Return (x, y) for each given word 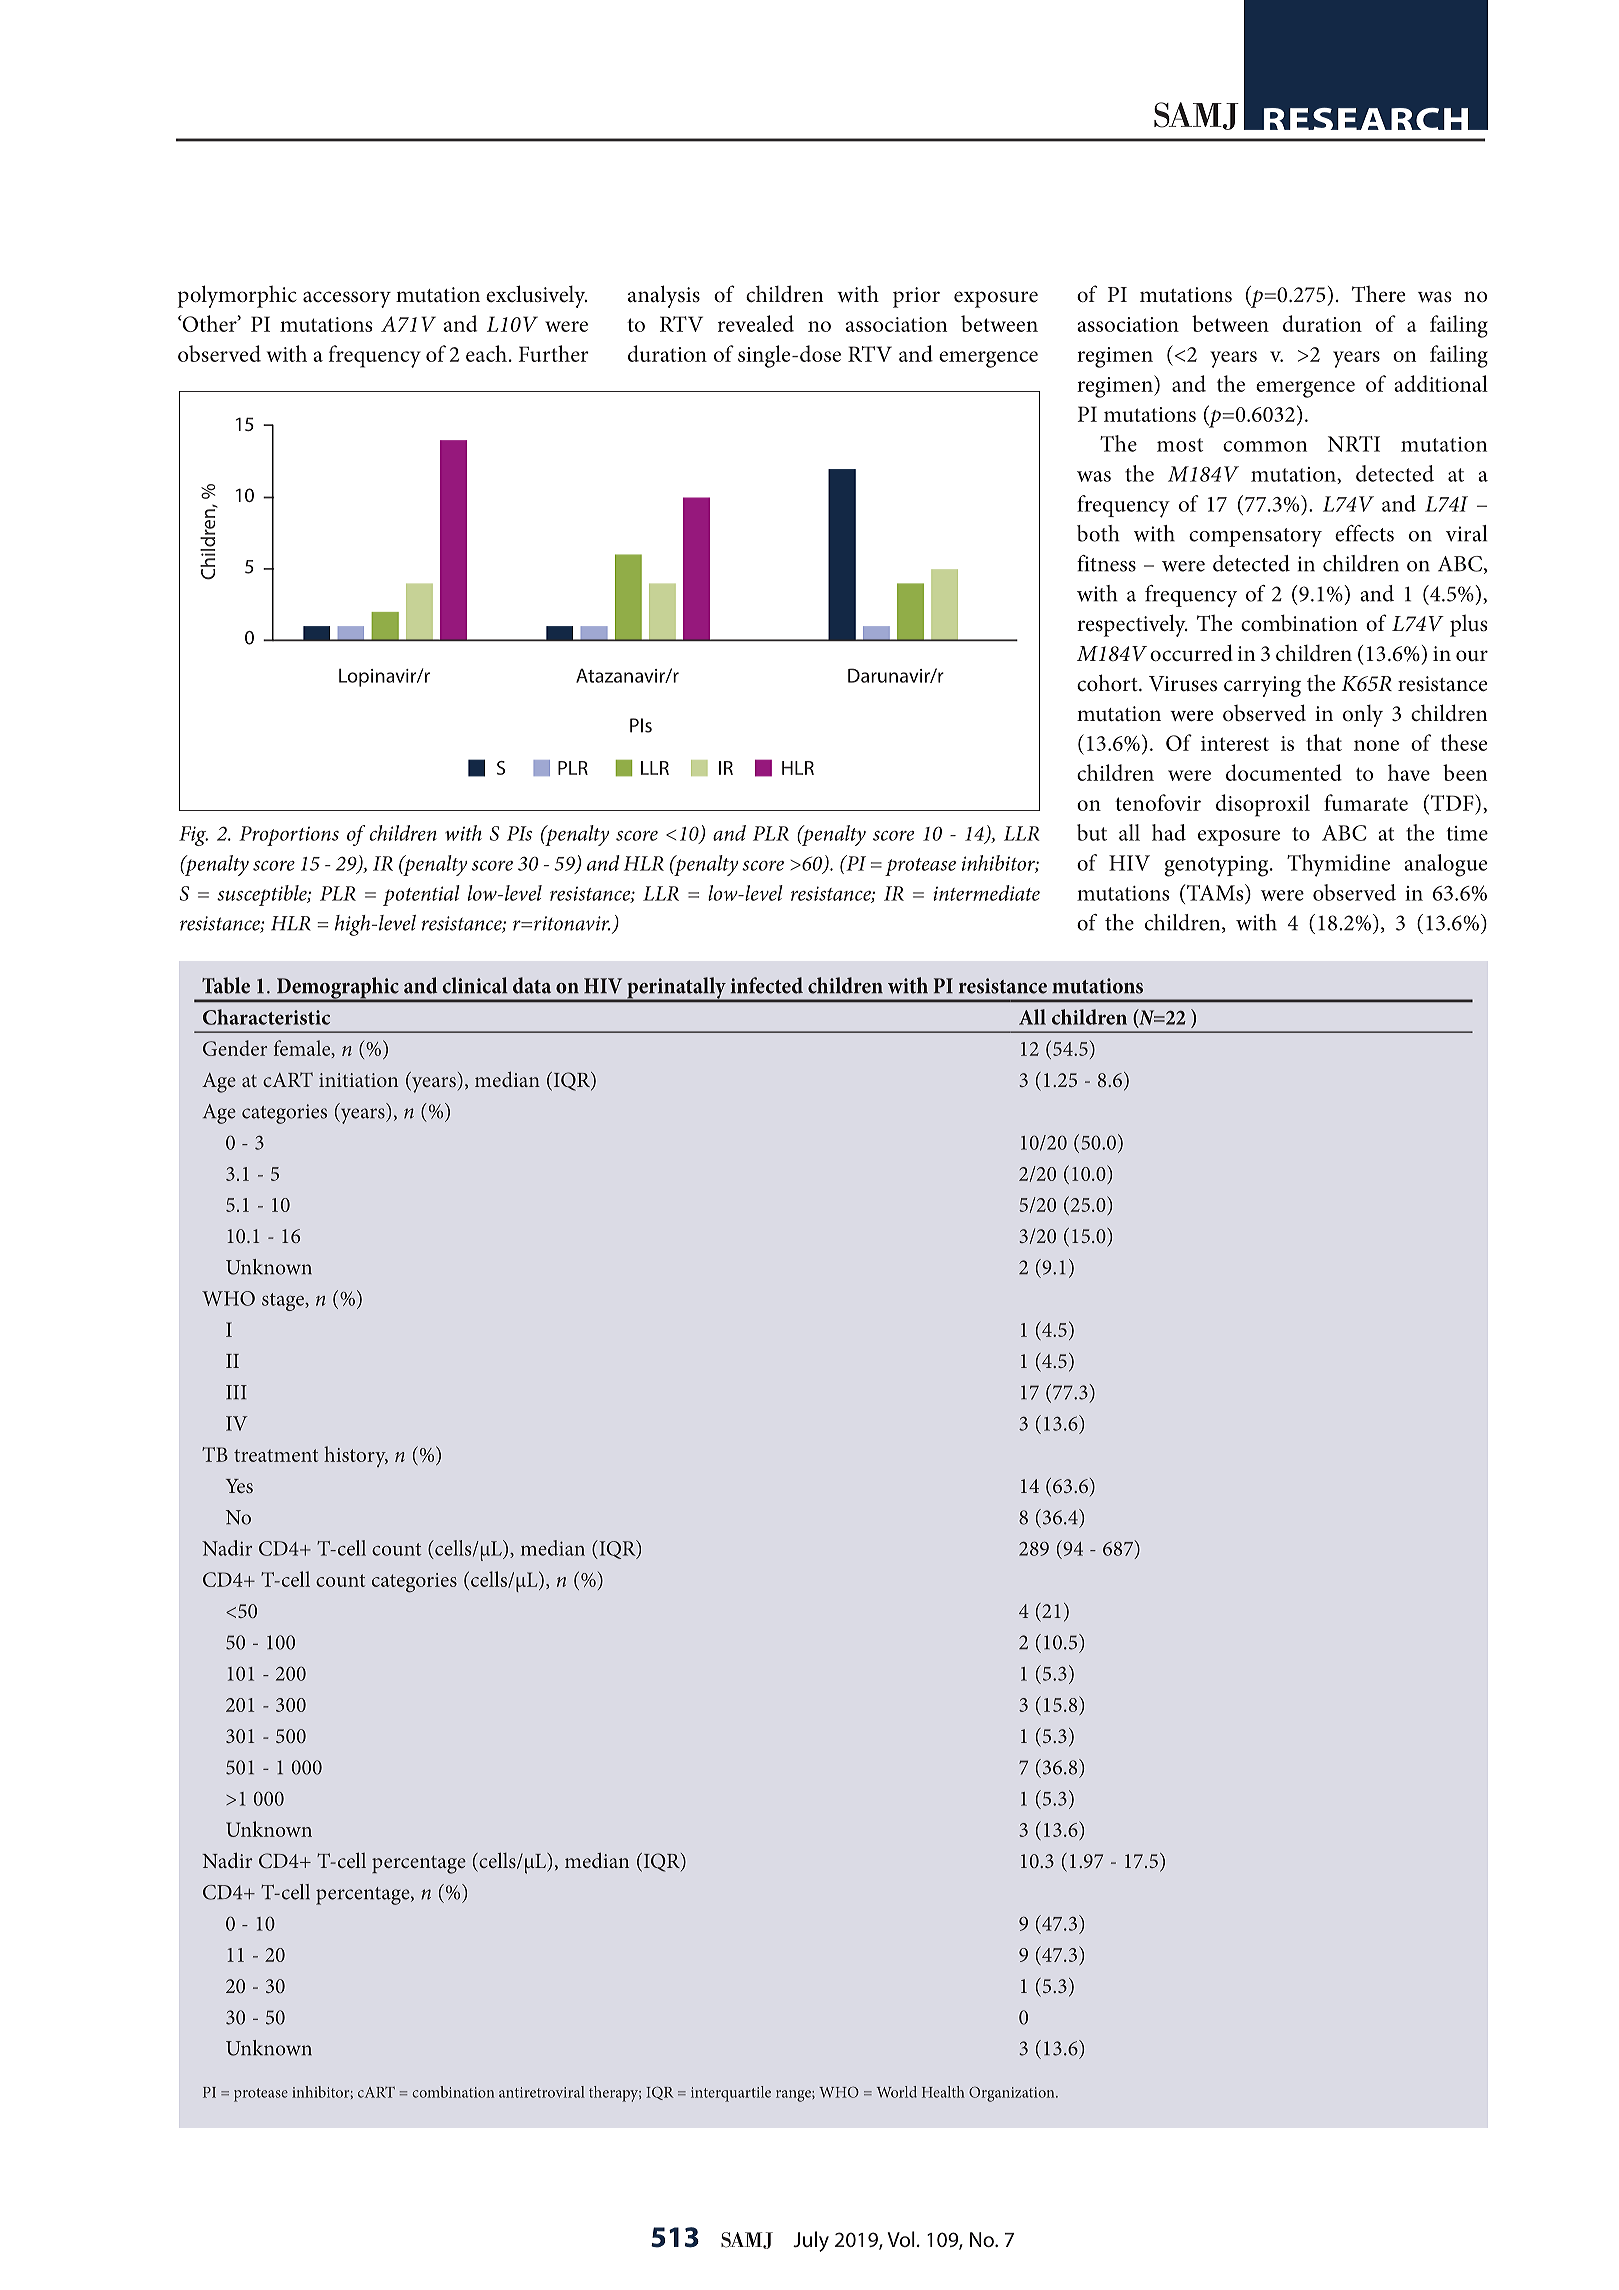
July (811, 2241)
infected (767, 985)
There (1378, 294)
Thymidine (1338, 865)
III (236, 1392)
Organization (1013, 2094)
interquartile (731, 2094)
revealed (756, 323)
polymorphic (237, 296)
